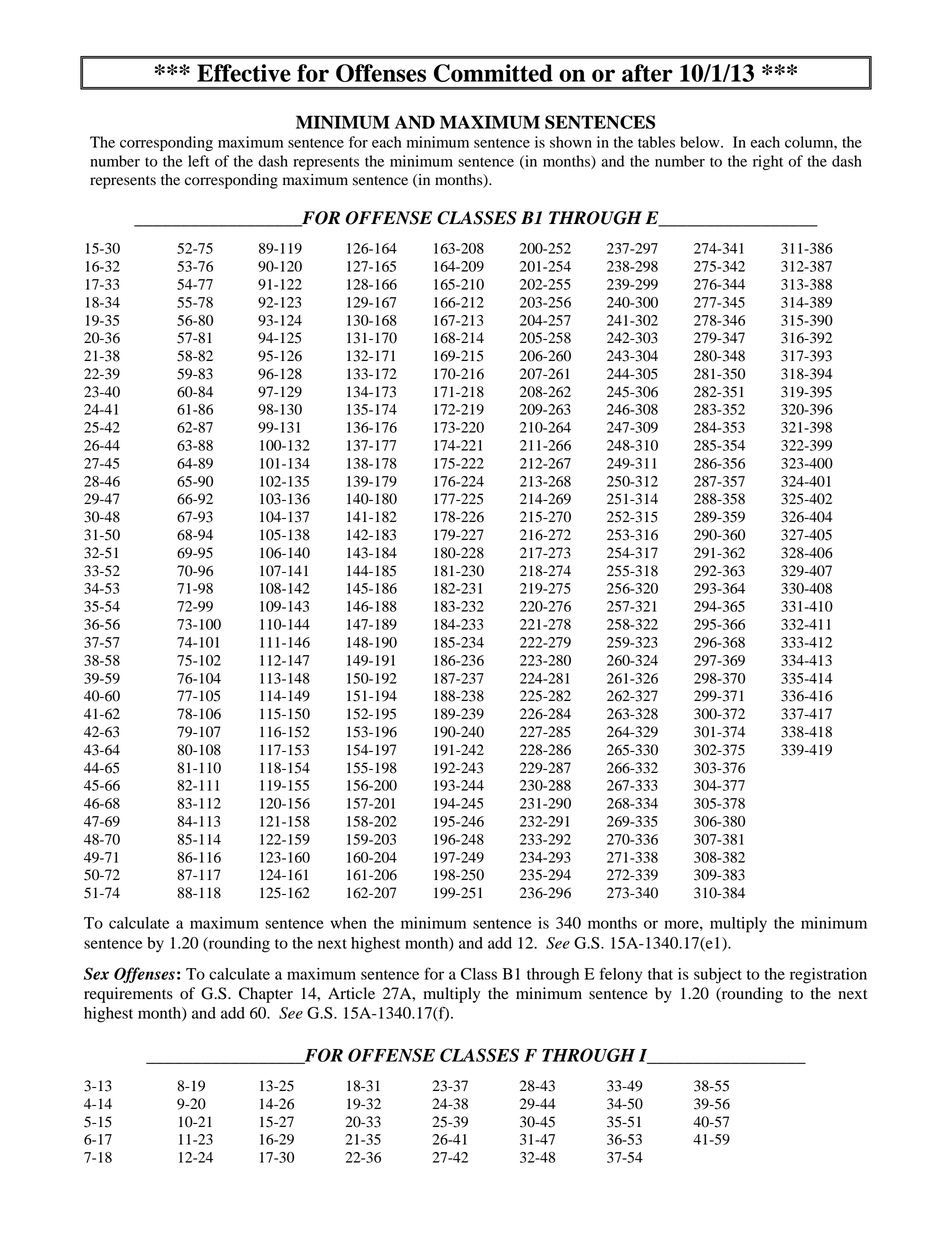 The image size is (952, 1233). I want to click on requirements, so click(128, 995).
